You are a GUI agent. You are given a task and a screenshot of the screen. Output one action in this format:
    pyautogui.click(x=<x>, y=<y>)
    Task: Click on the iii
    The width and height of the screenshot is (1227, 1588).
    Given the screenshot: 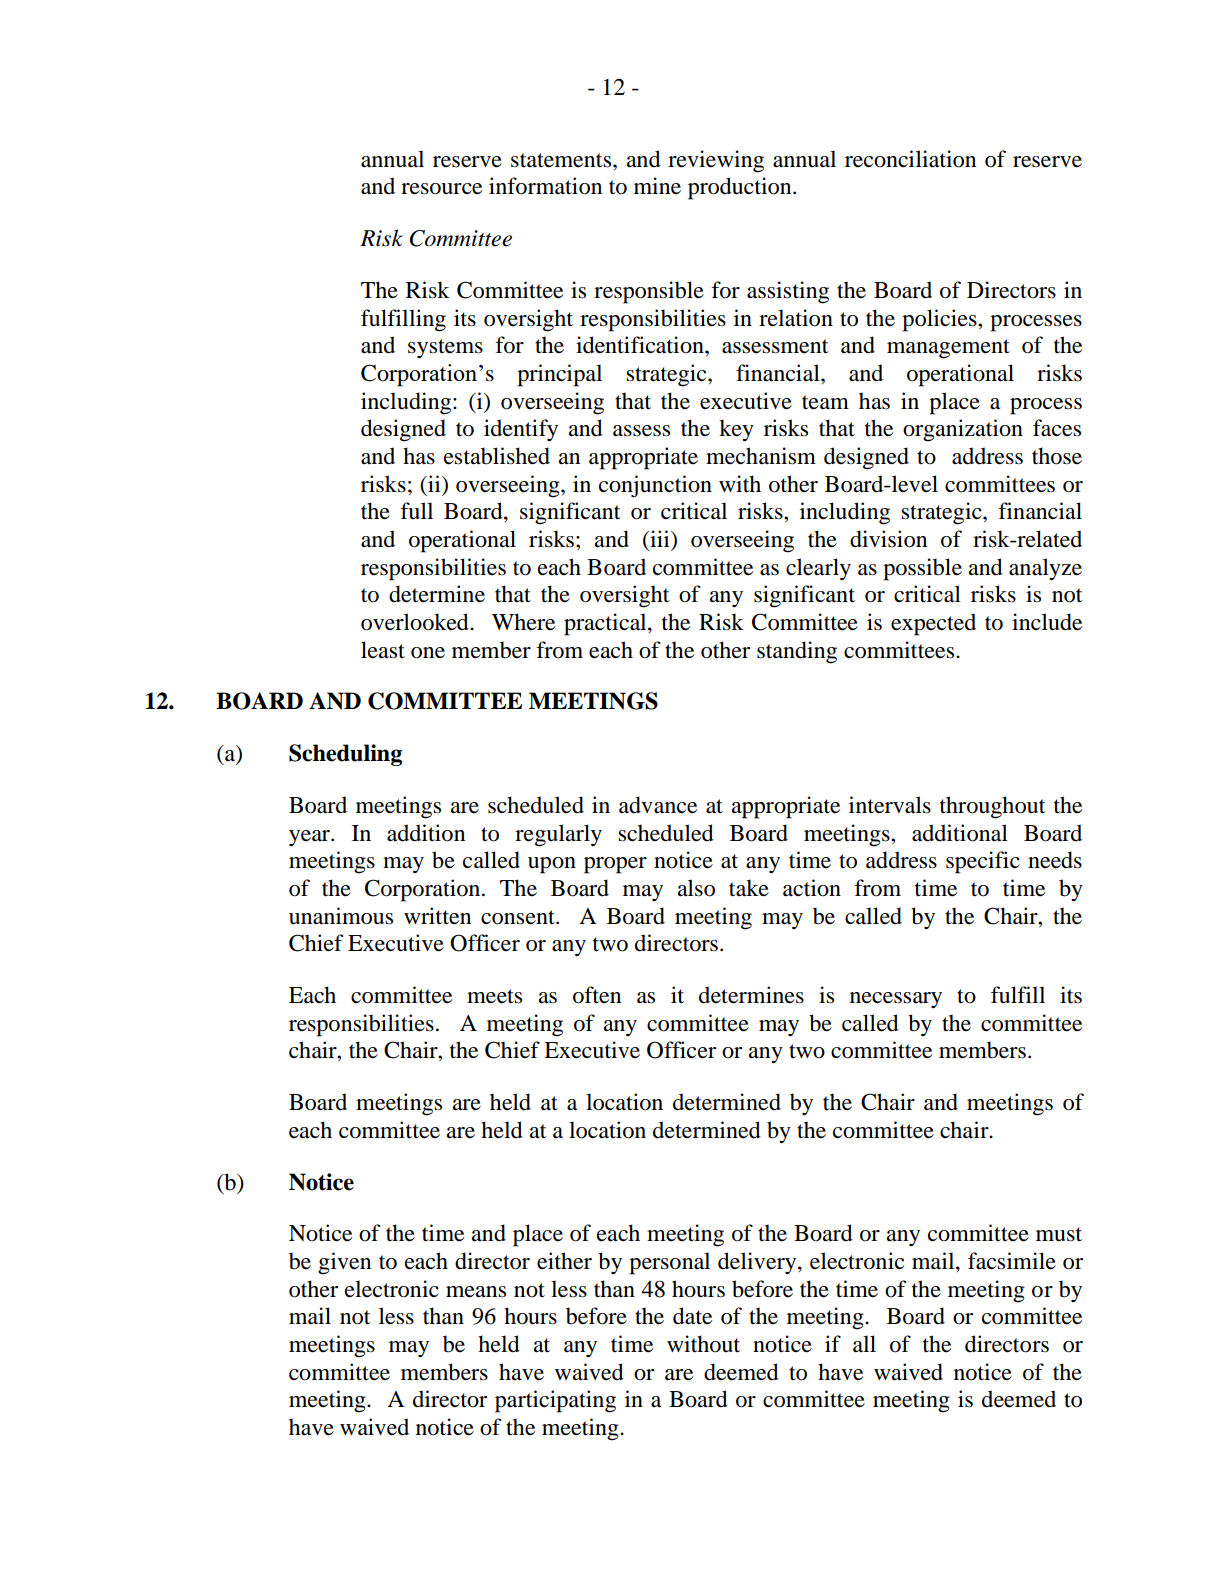 What is the action you would take?
    pyautogui.click(x=660, y=538)
